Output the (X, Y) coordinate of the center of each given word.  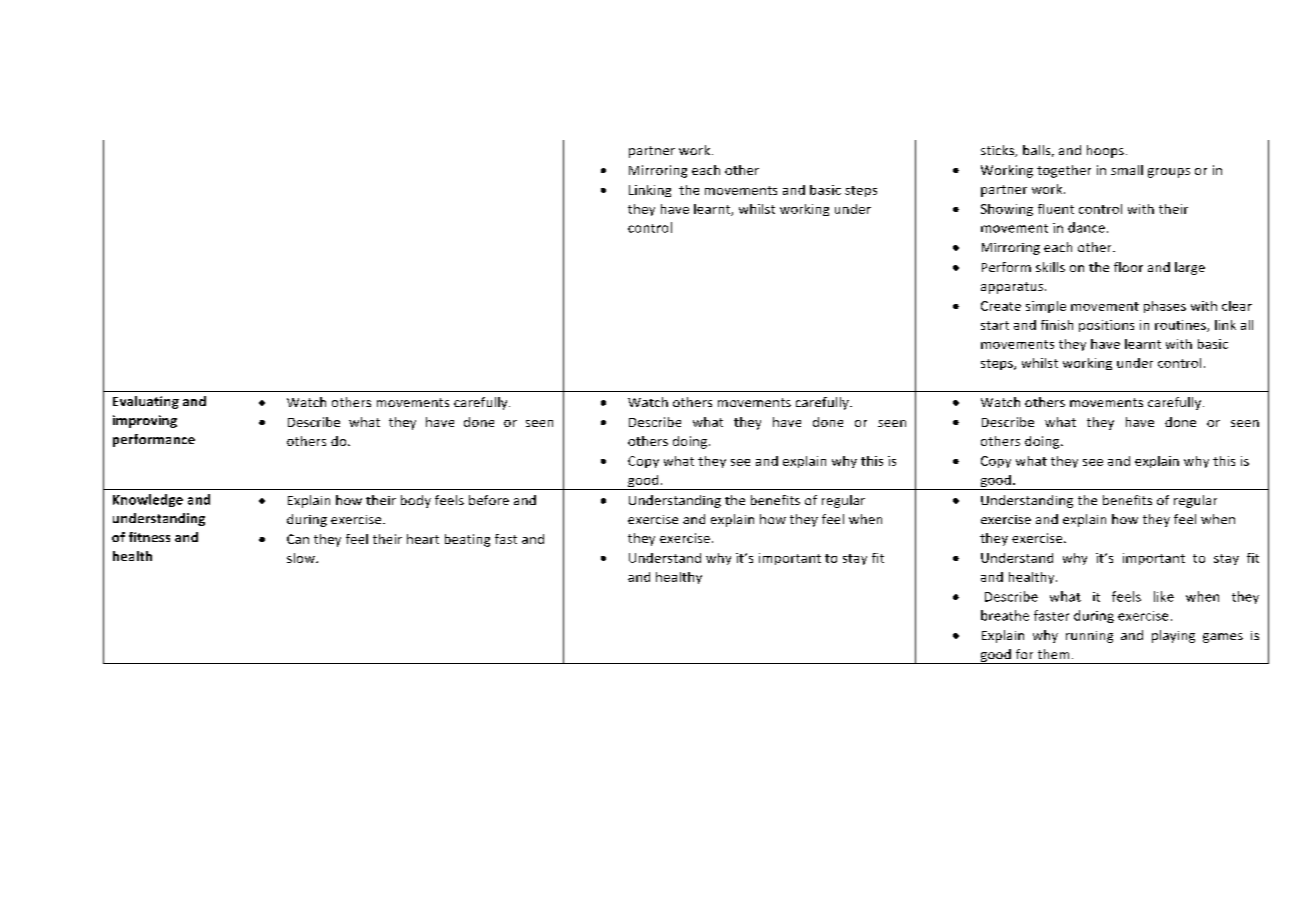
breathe (1005, 615)
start (995, 325)
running (1089, 637)
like (1164, 596)
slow (302, 558)
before (489, 500)
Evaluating (146, 402)
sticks (999, 151)
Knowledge (148, 500)
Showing (1007, 210)
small (1127, 170)
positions (1106, 326)
